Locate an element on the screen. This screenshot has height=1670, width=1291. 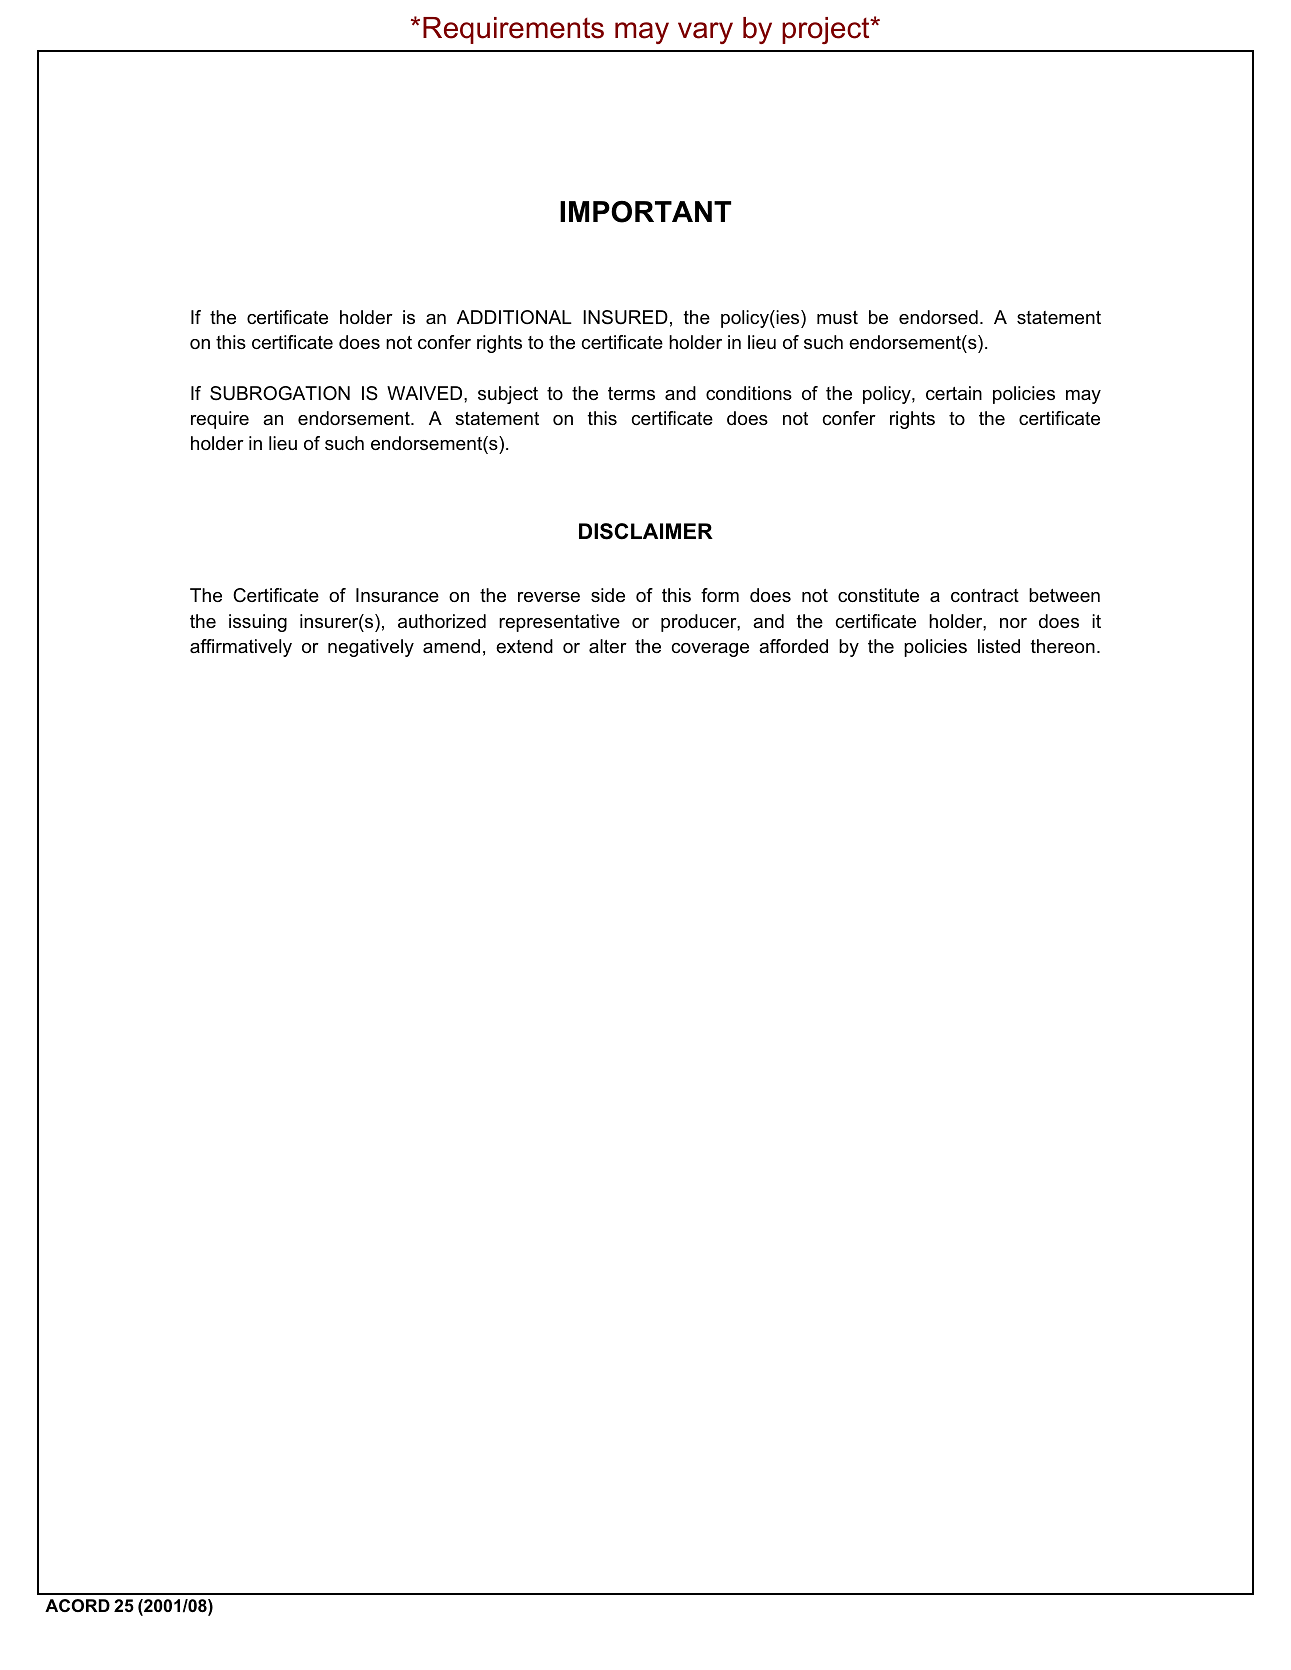
negatively is located at coordinates (371, 648).
